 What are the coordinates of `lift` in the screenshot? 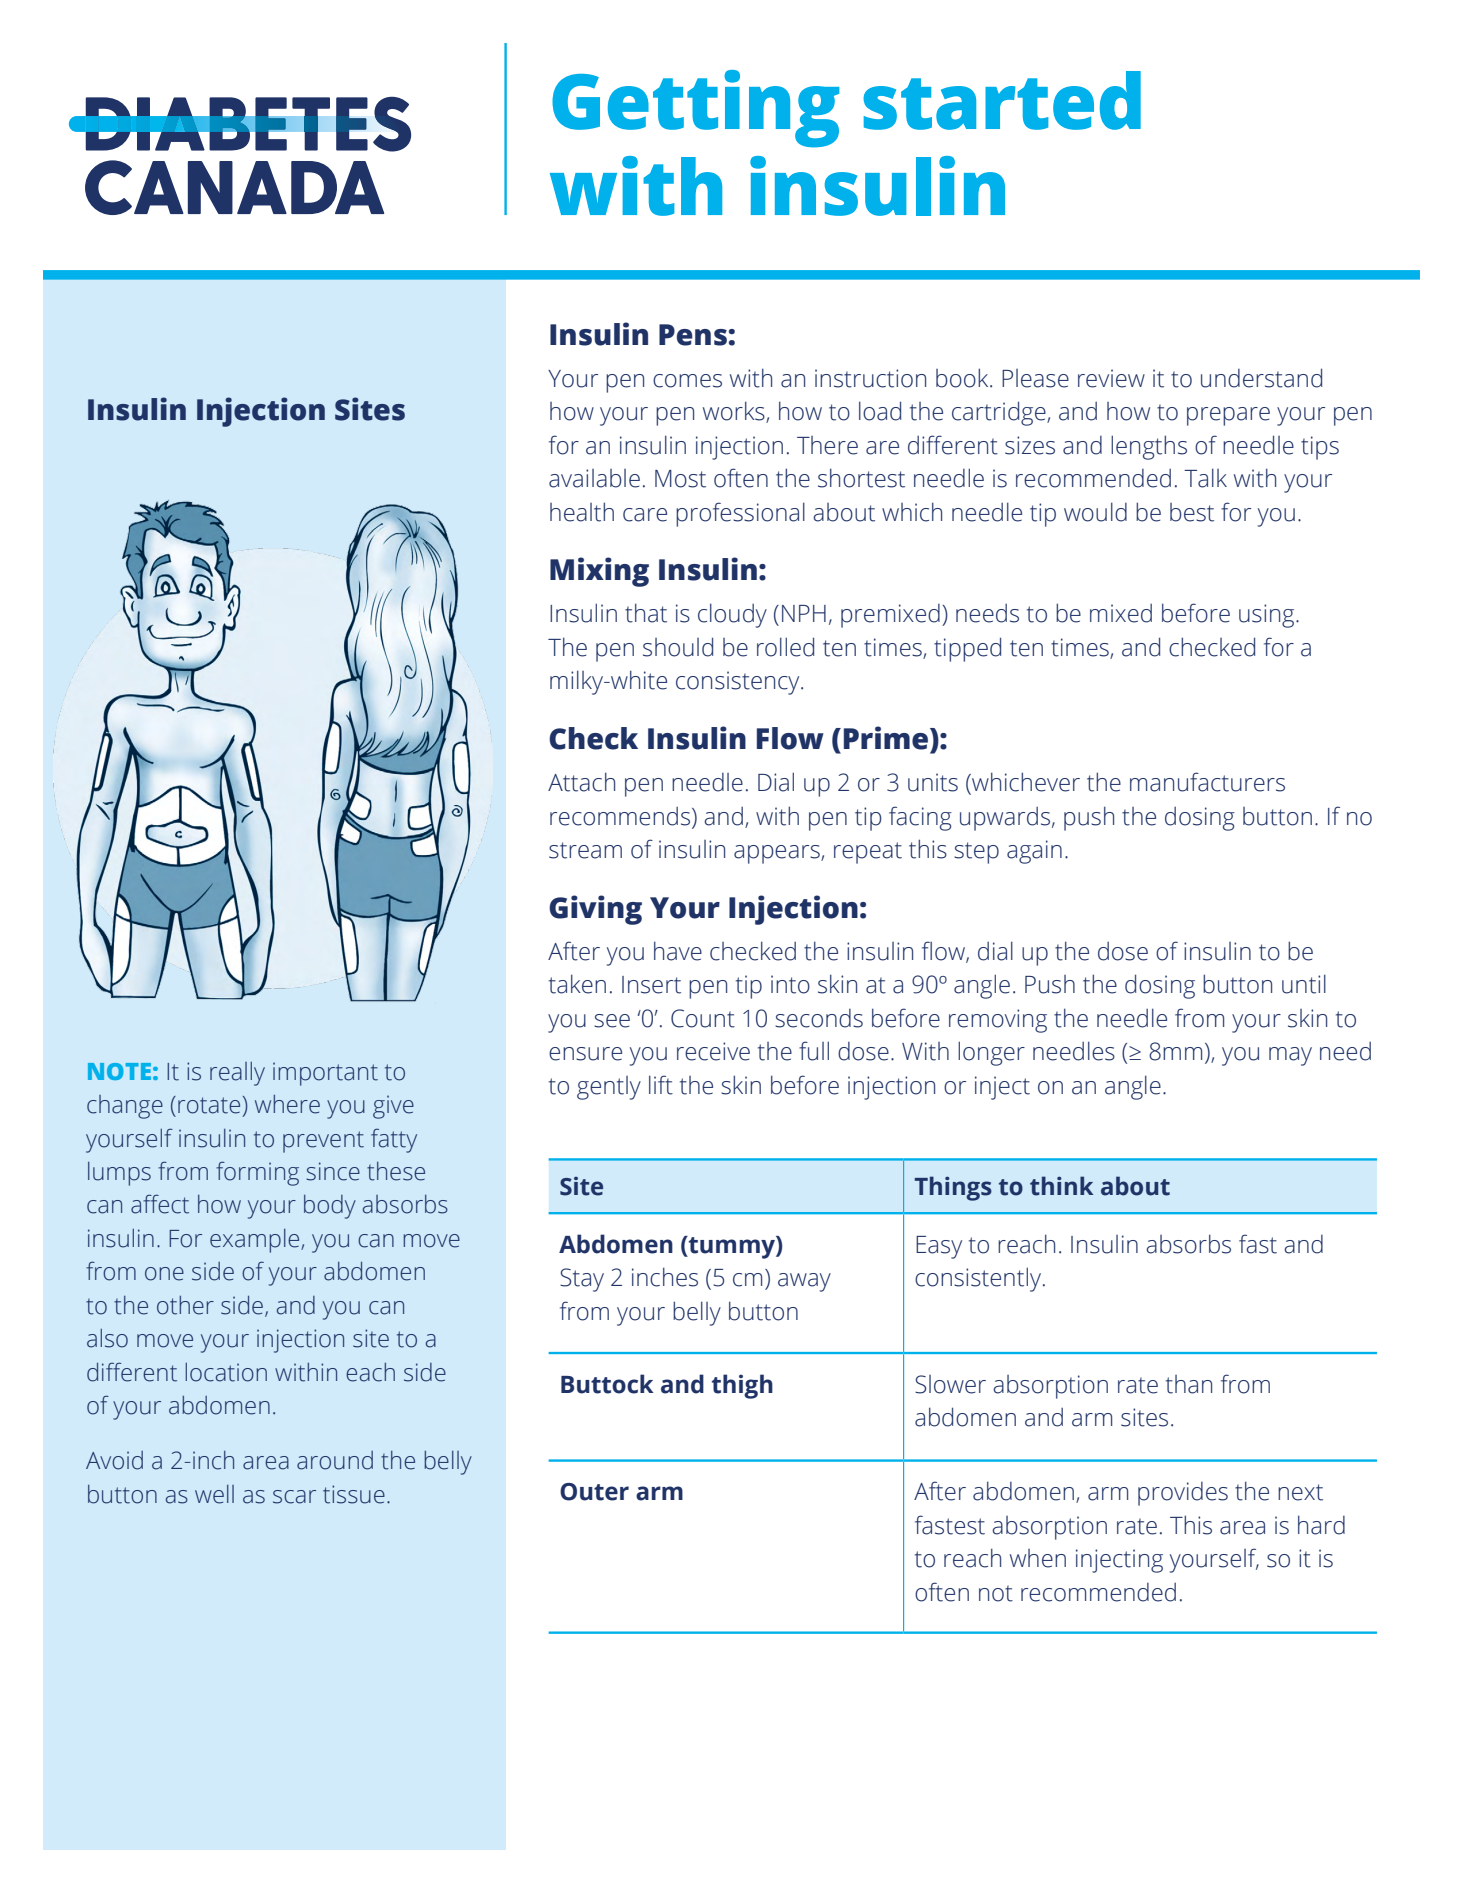 It's located at (661, 1085).
